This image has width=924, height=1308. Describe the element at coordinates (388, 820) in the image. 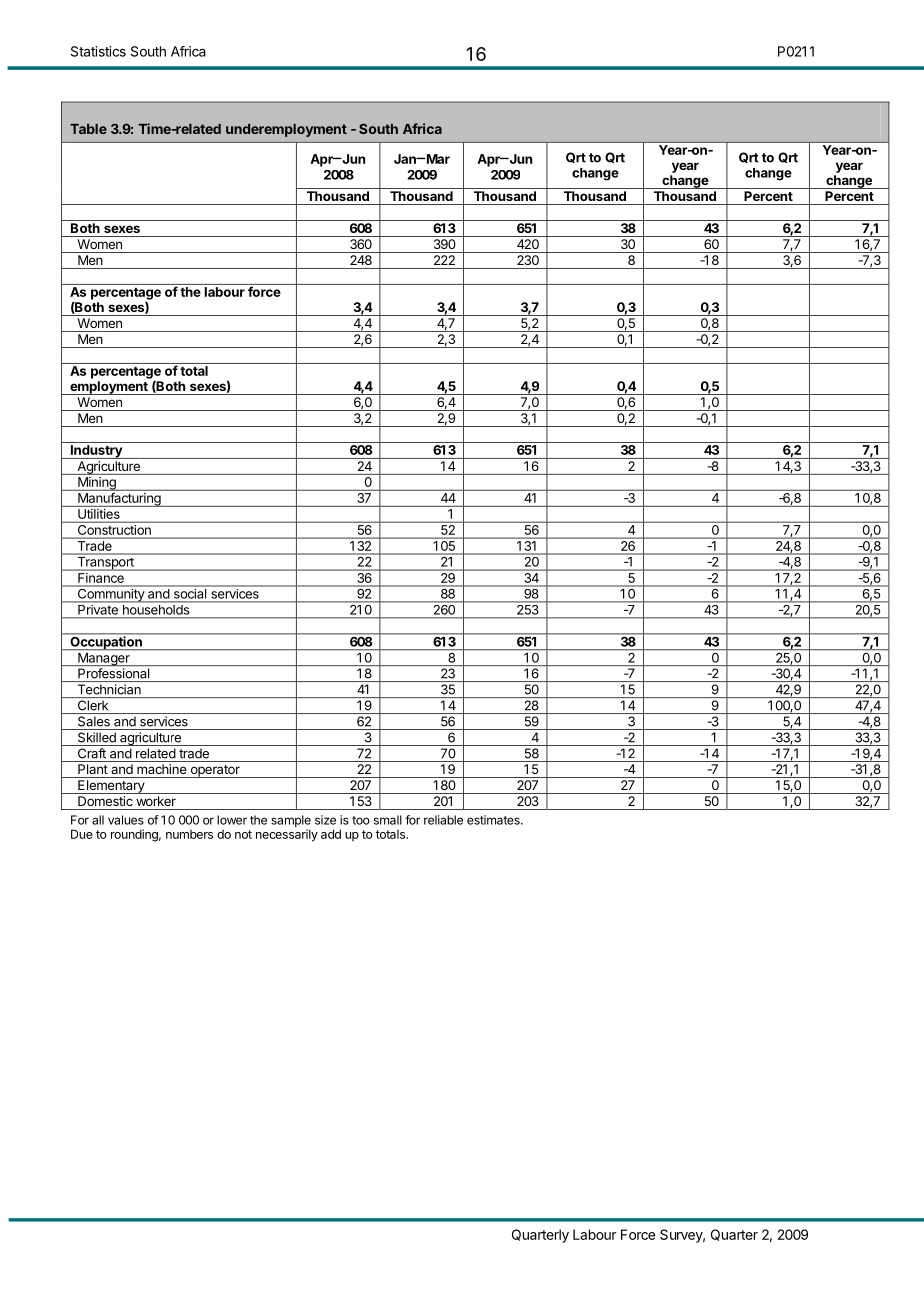

I see `small` at that location.
